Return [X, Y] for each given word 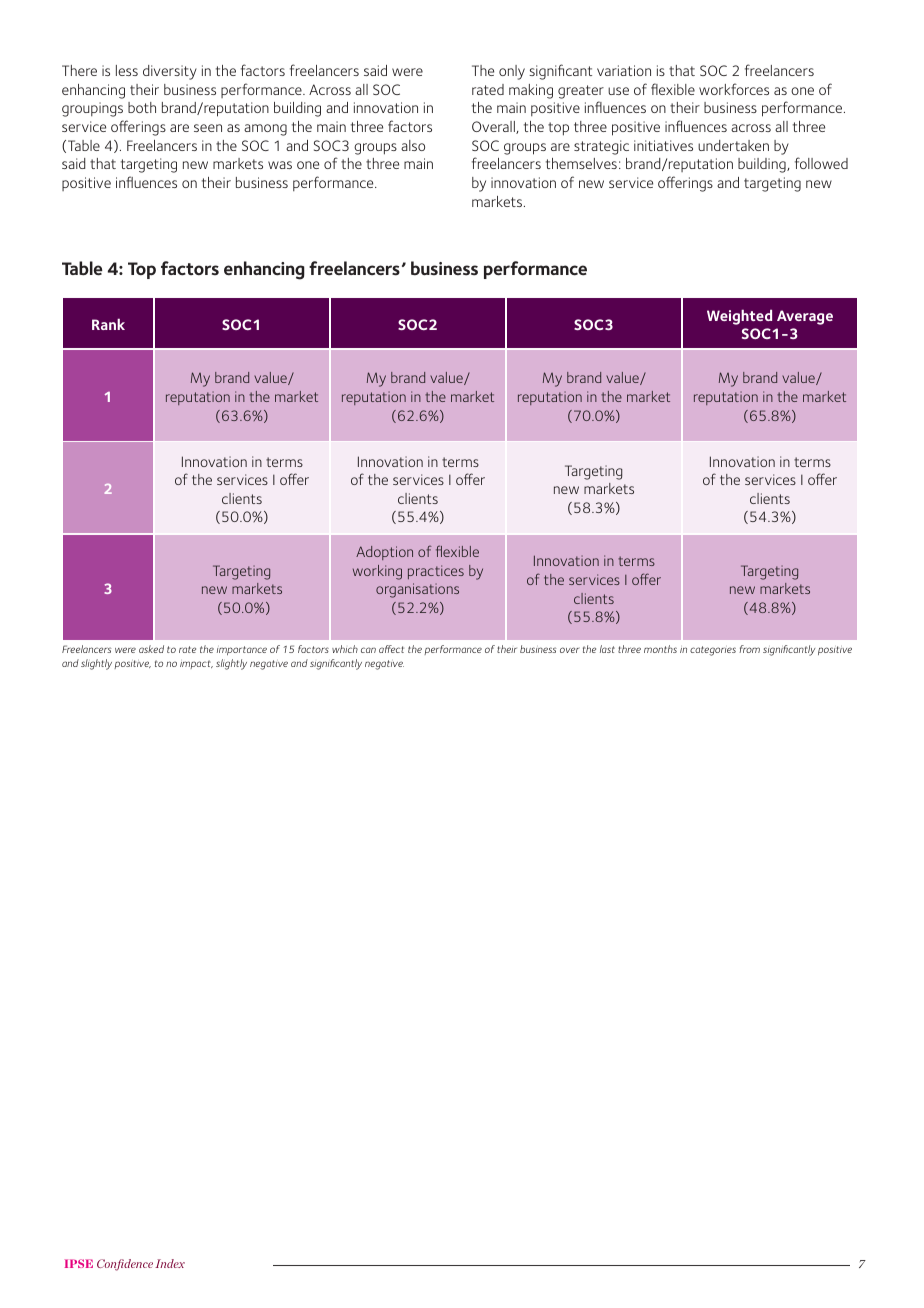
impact [196, 664]
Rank [108, 324]
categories [713, 651]
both [142, 107]
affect [391, 649]
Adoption [384, 553]
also [413, 145]
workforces [734, 89]
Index [170, 1263]
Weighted [739, 317]
